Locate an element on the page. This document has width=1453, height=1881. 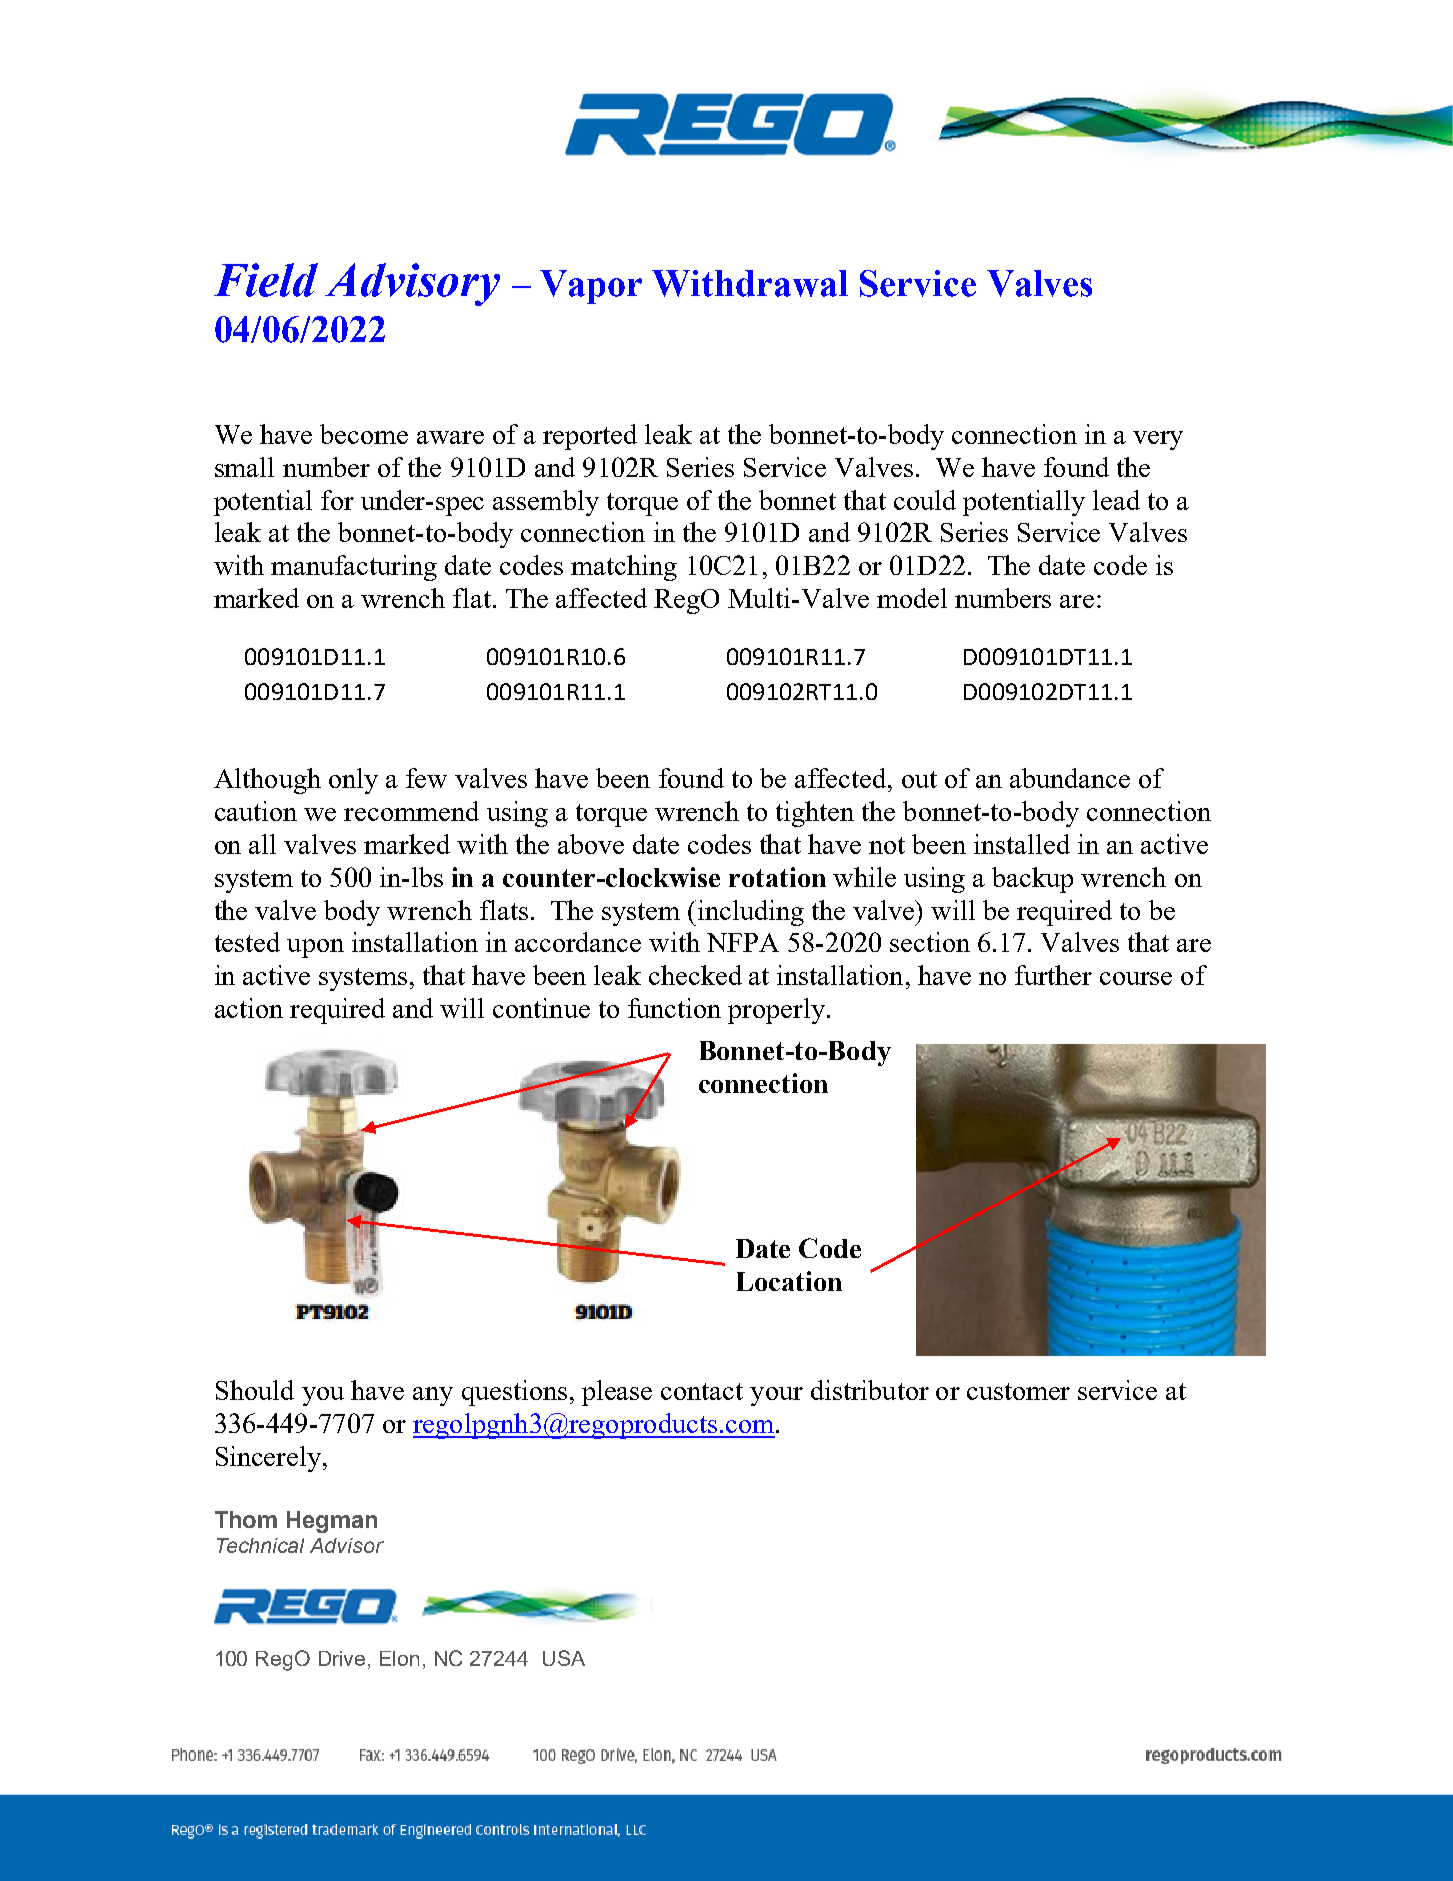
model is located at coordinates (912, 598).
